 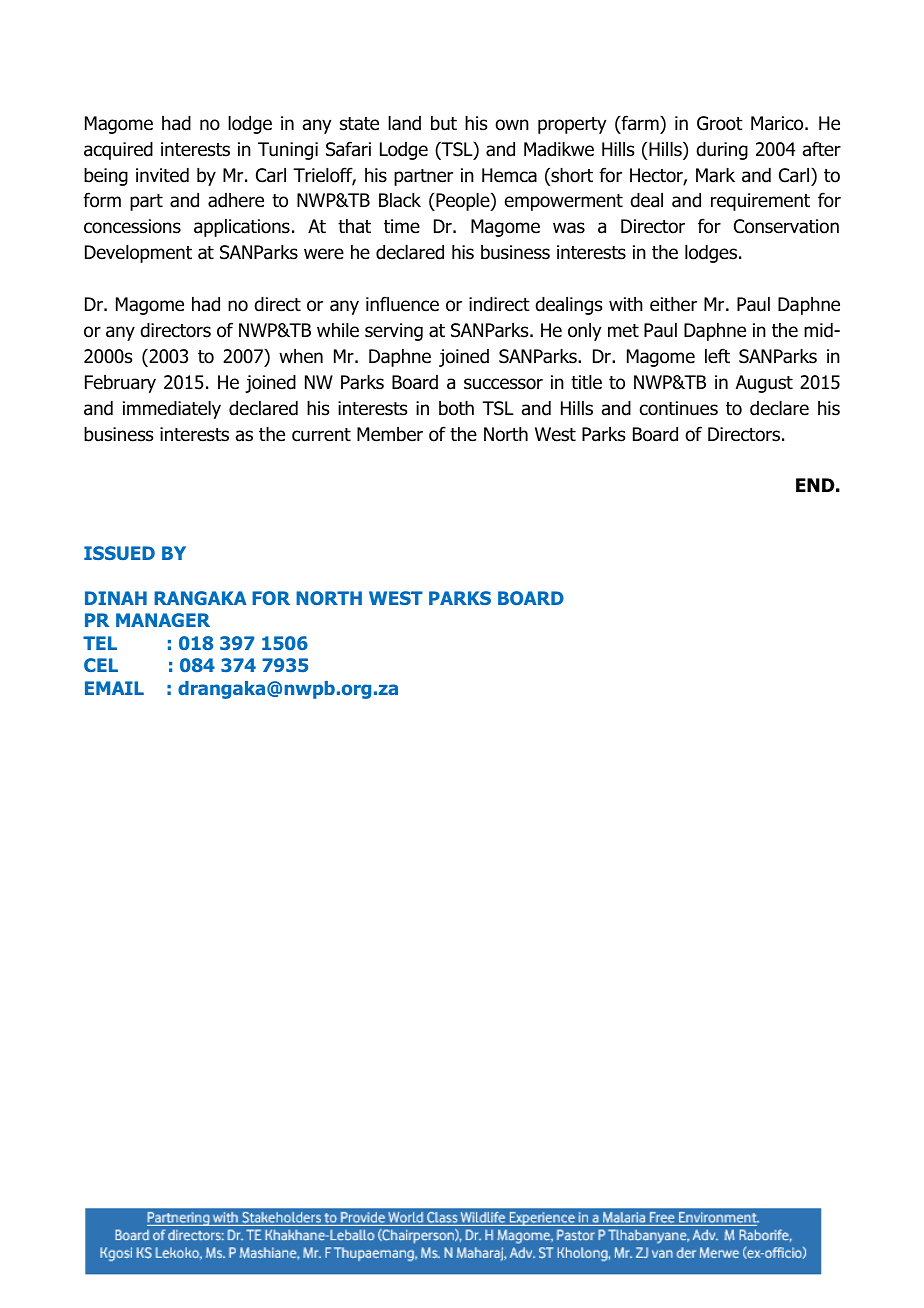 I want to click on MANAGER, so click(x=163, y=620).
